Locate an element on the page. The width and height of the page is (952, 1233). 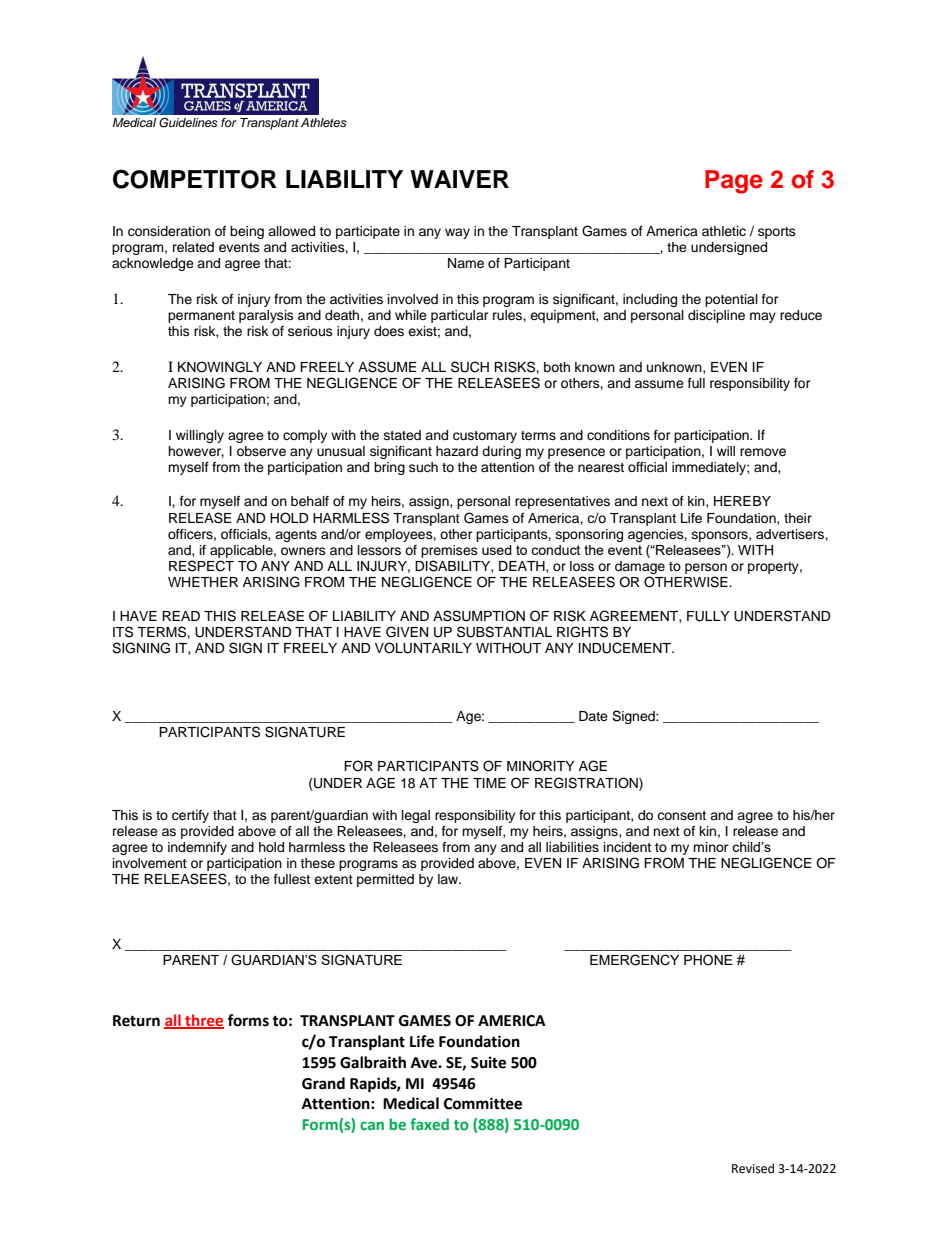
HEREBY is located at coordinates (742, 501).
